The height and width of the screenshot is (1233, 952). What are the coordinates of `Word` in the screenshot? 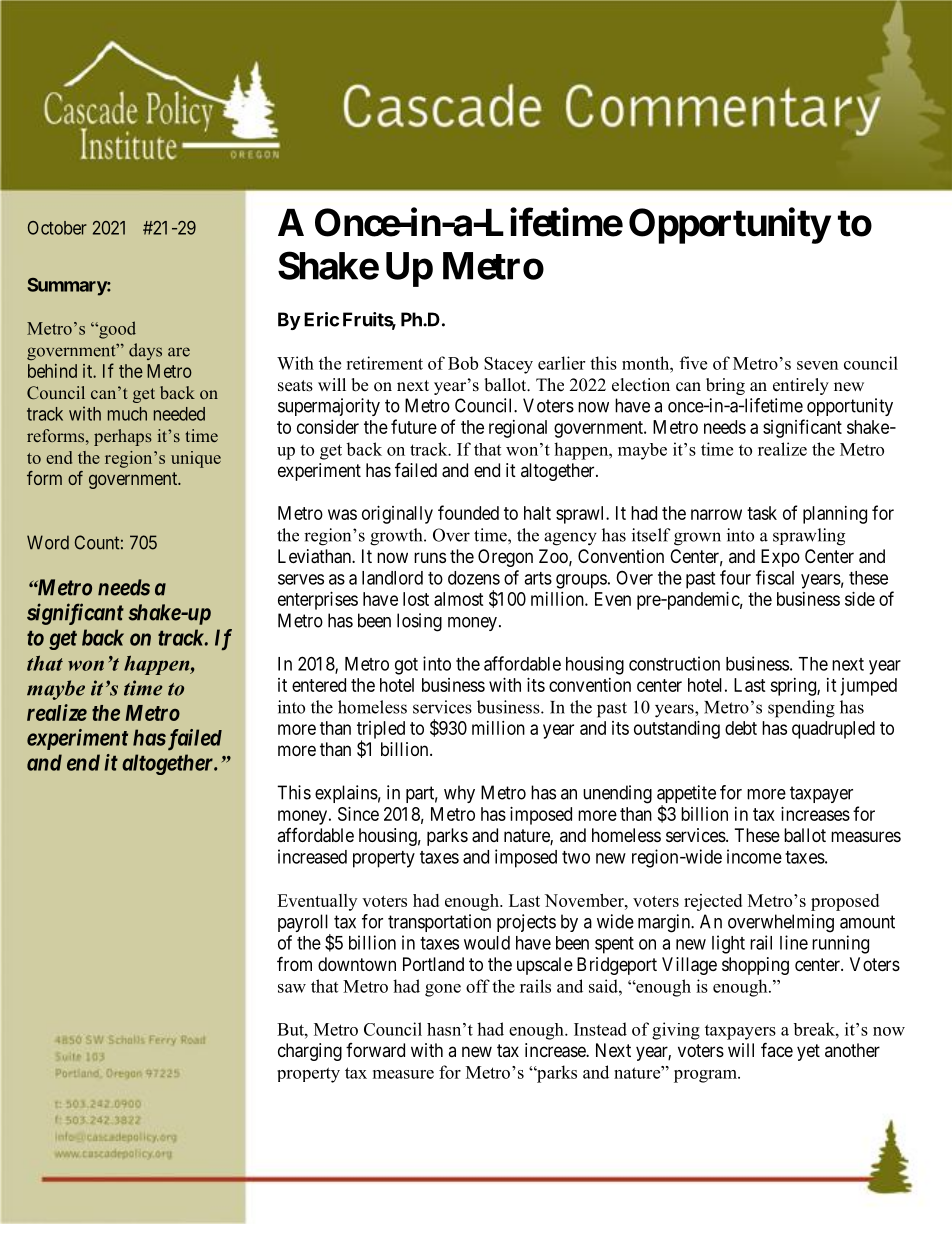 It's located at (48, 542).
